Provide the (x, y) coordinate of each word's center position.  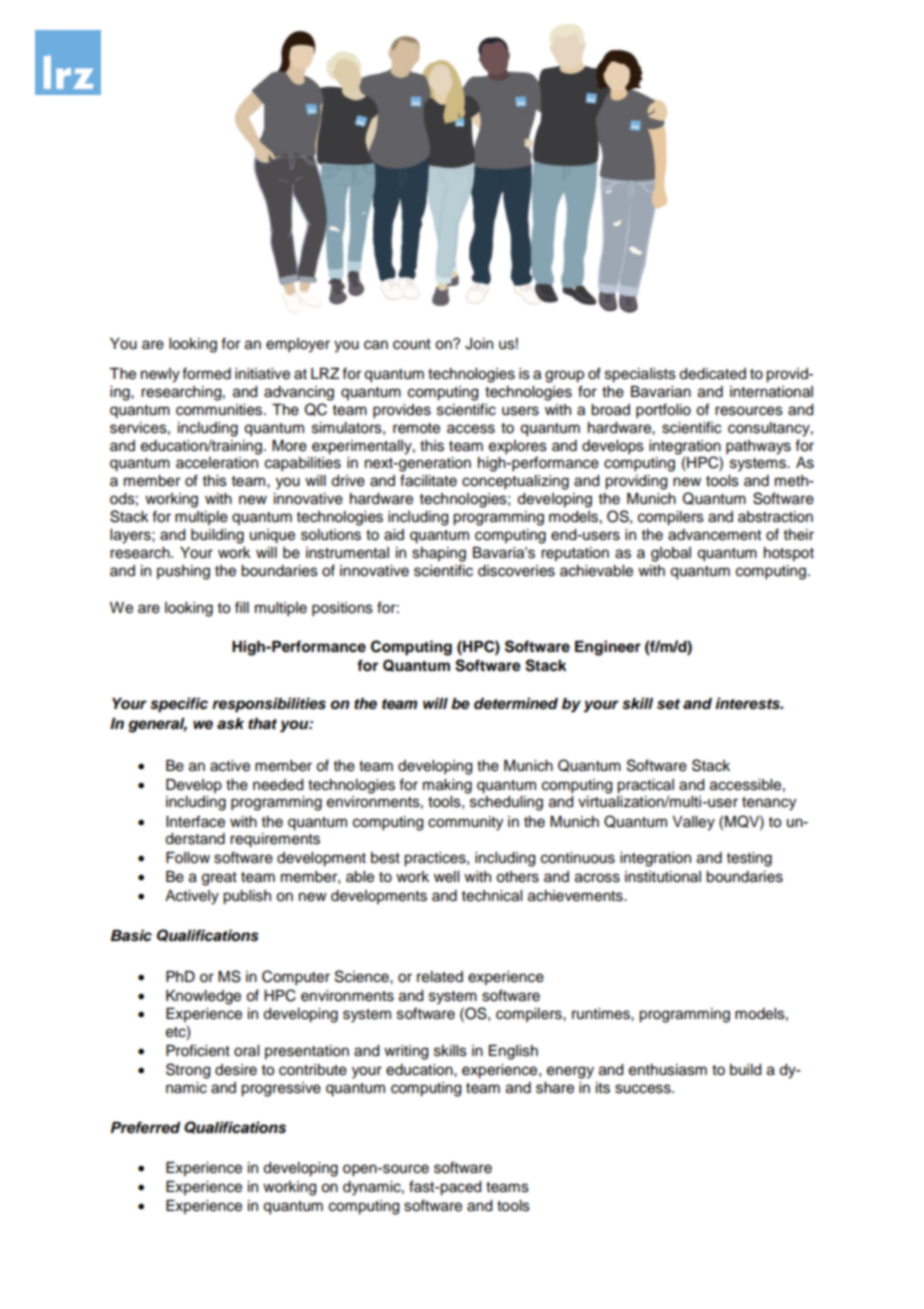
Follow (188, 858)
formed (206, 373)
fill (242, 607)
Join (479, 344)
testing (749, 859)
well (446, 877)
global (671, 554)
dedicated (712, 374)
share (555, 1088)
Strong (188, 1071)
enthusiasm (668, 1070)
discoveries (516, 571)
